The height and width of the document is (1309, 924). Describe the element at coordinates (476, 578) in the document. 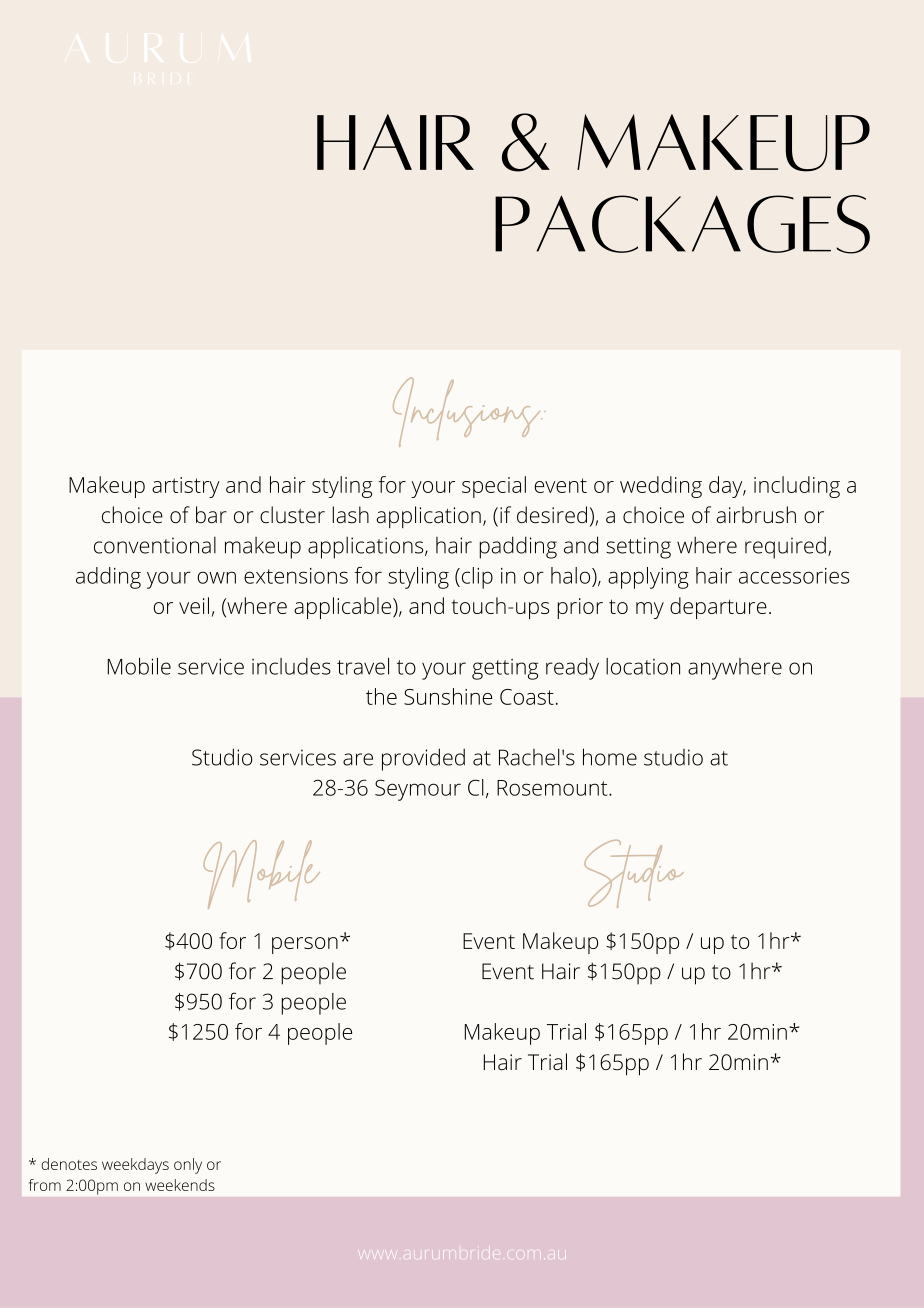

I see `clip` at that location.
